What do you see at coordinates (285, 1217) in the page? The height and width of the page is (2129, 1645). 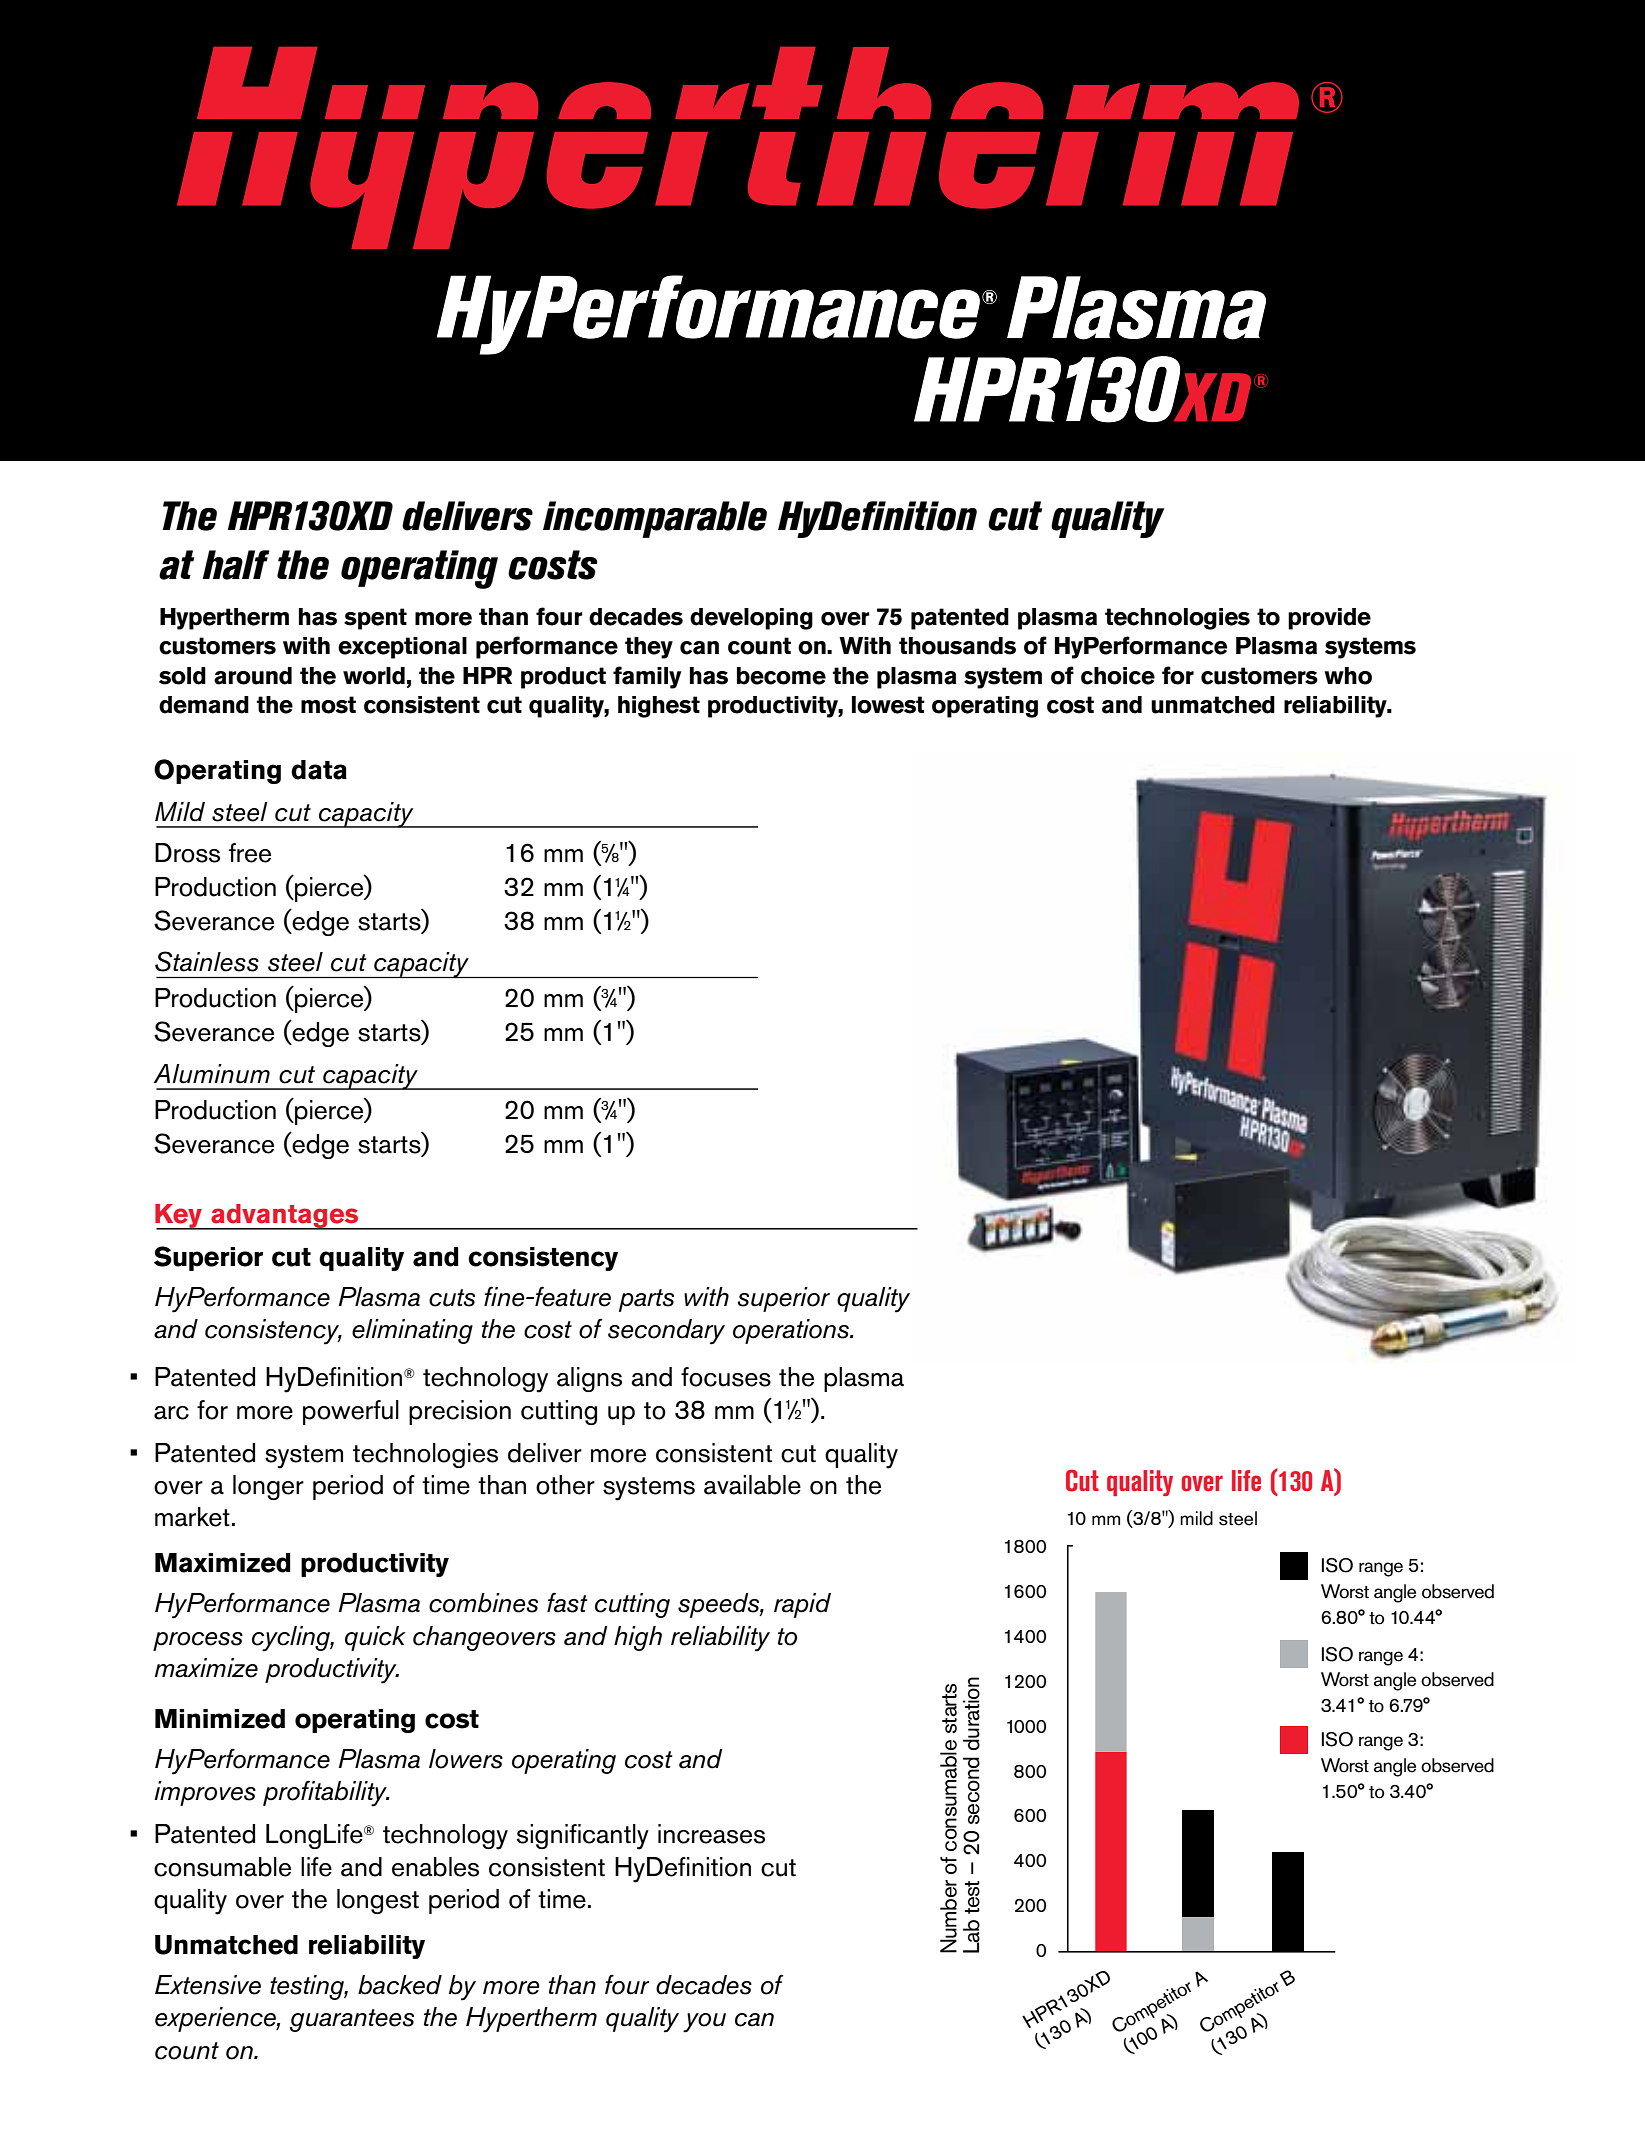 I see `advantages` at bounding box center [285, 1217].
